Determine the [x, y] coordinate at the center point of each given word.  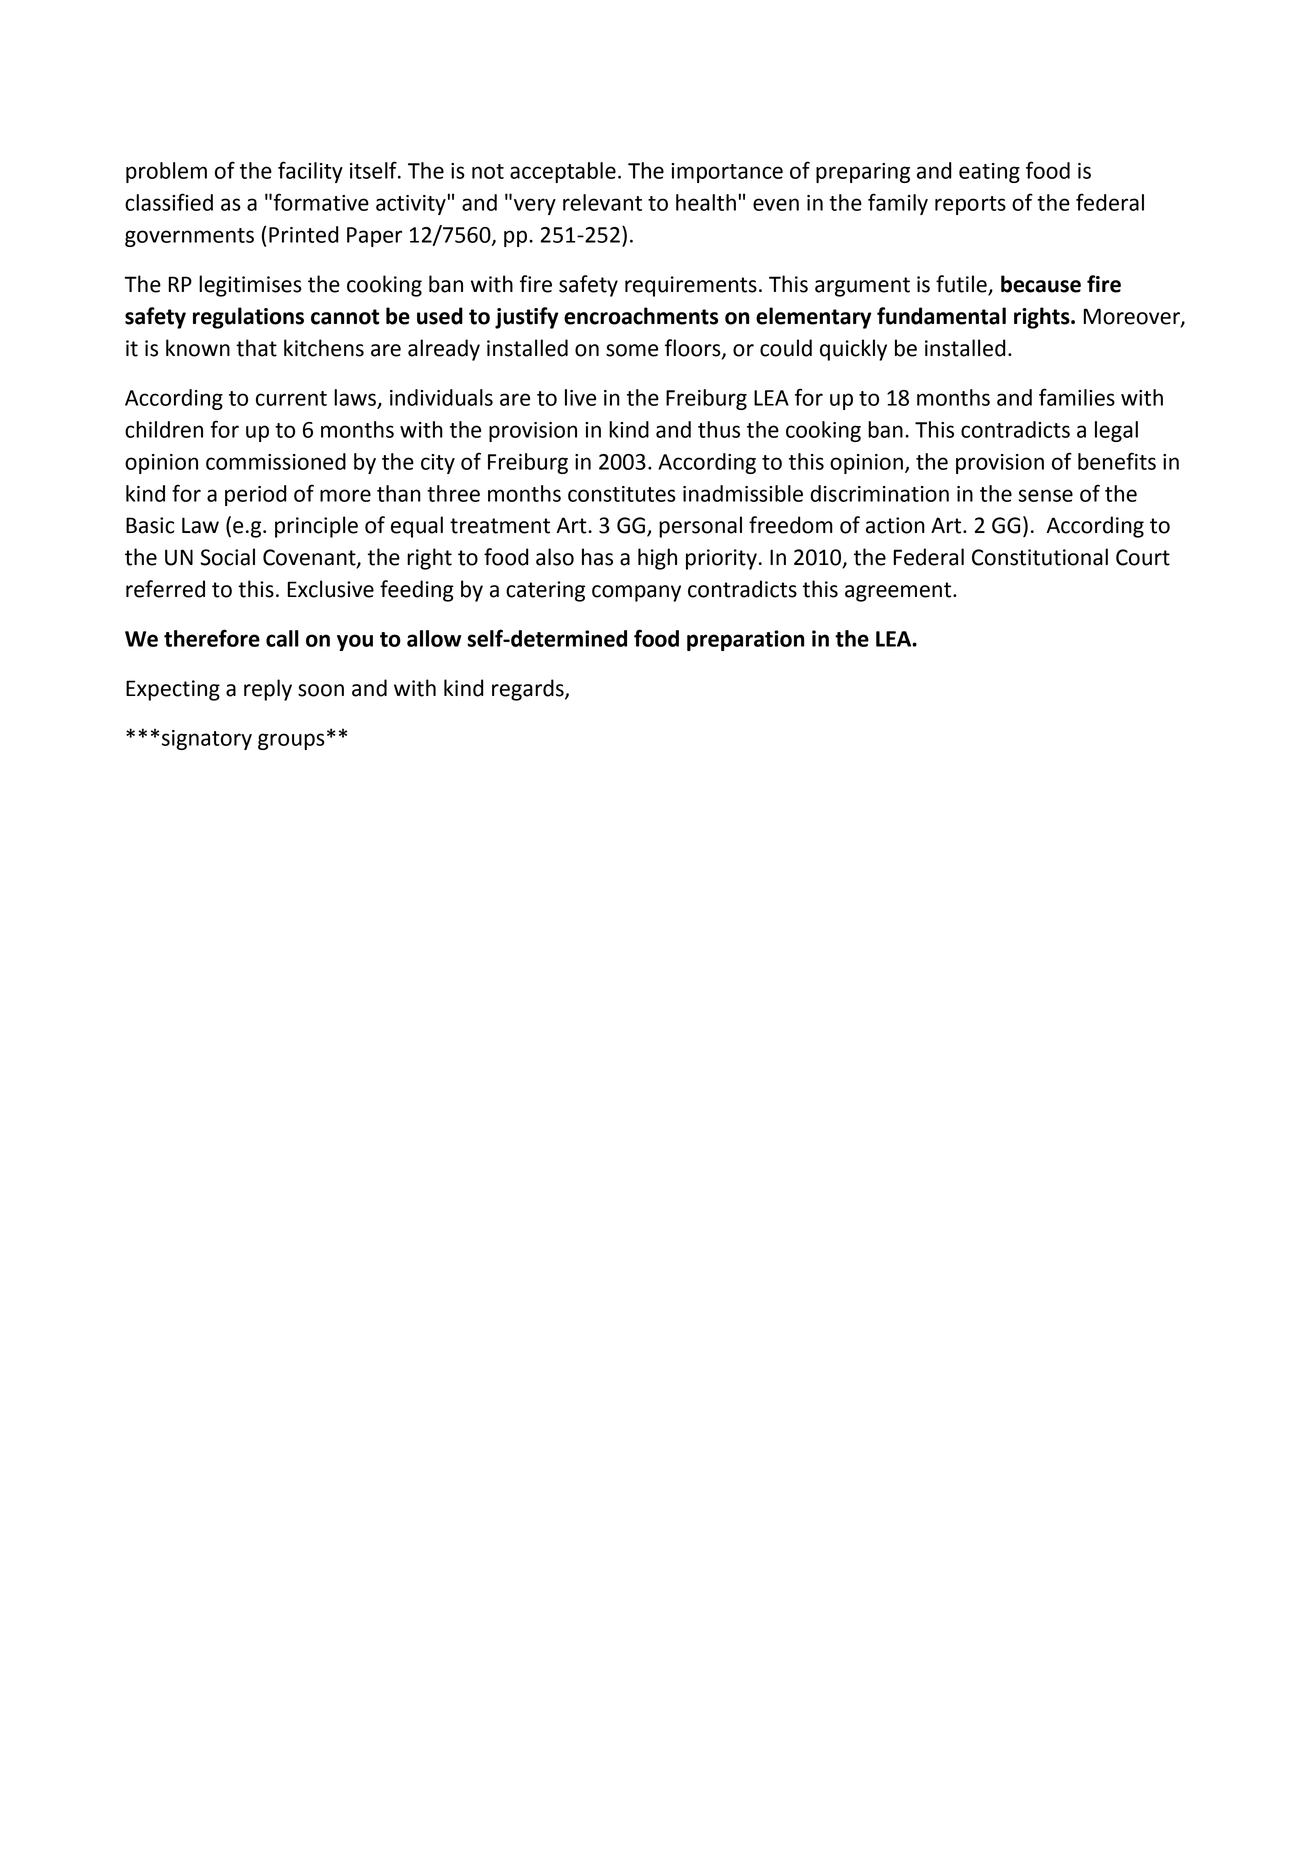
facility [310, 172]
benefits [1117, 461]
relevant [602, 202]
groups [291, 741]
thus [719, 429]
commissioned [276, 461]
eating [989, 173]
